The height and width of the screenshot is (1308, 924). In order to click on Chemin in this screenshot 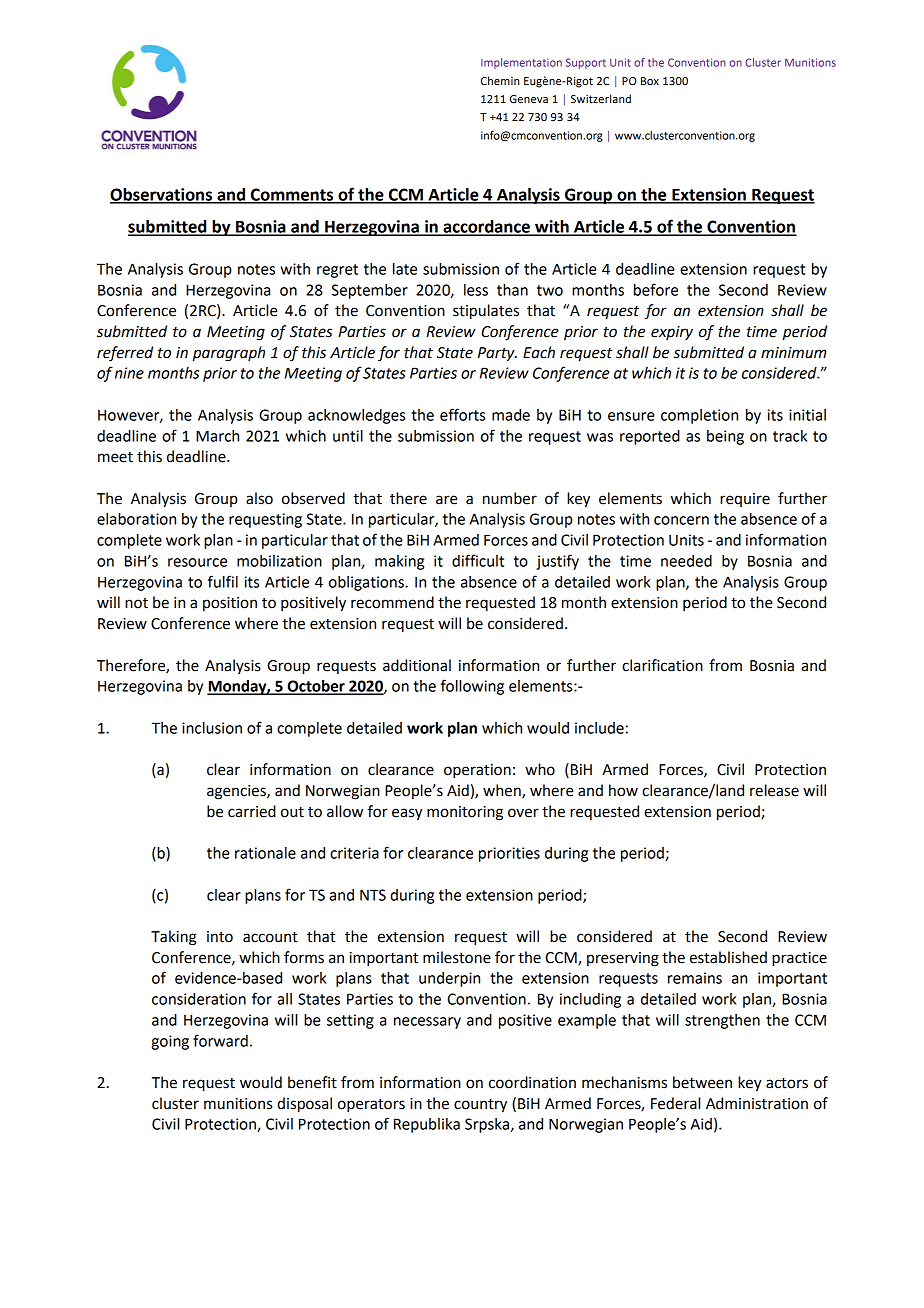, I will do `click(500, 81)`.
